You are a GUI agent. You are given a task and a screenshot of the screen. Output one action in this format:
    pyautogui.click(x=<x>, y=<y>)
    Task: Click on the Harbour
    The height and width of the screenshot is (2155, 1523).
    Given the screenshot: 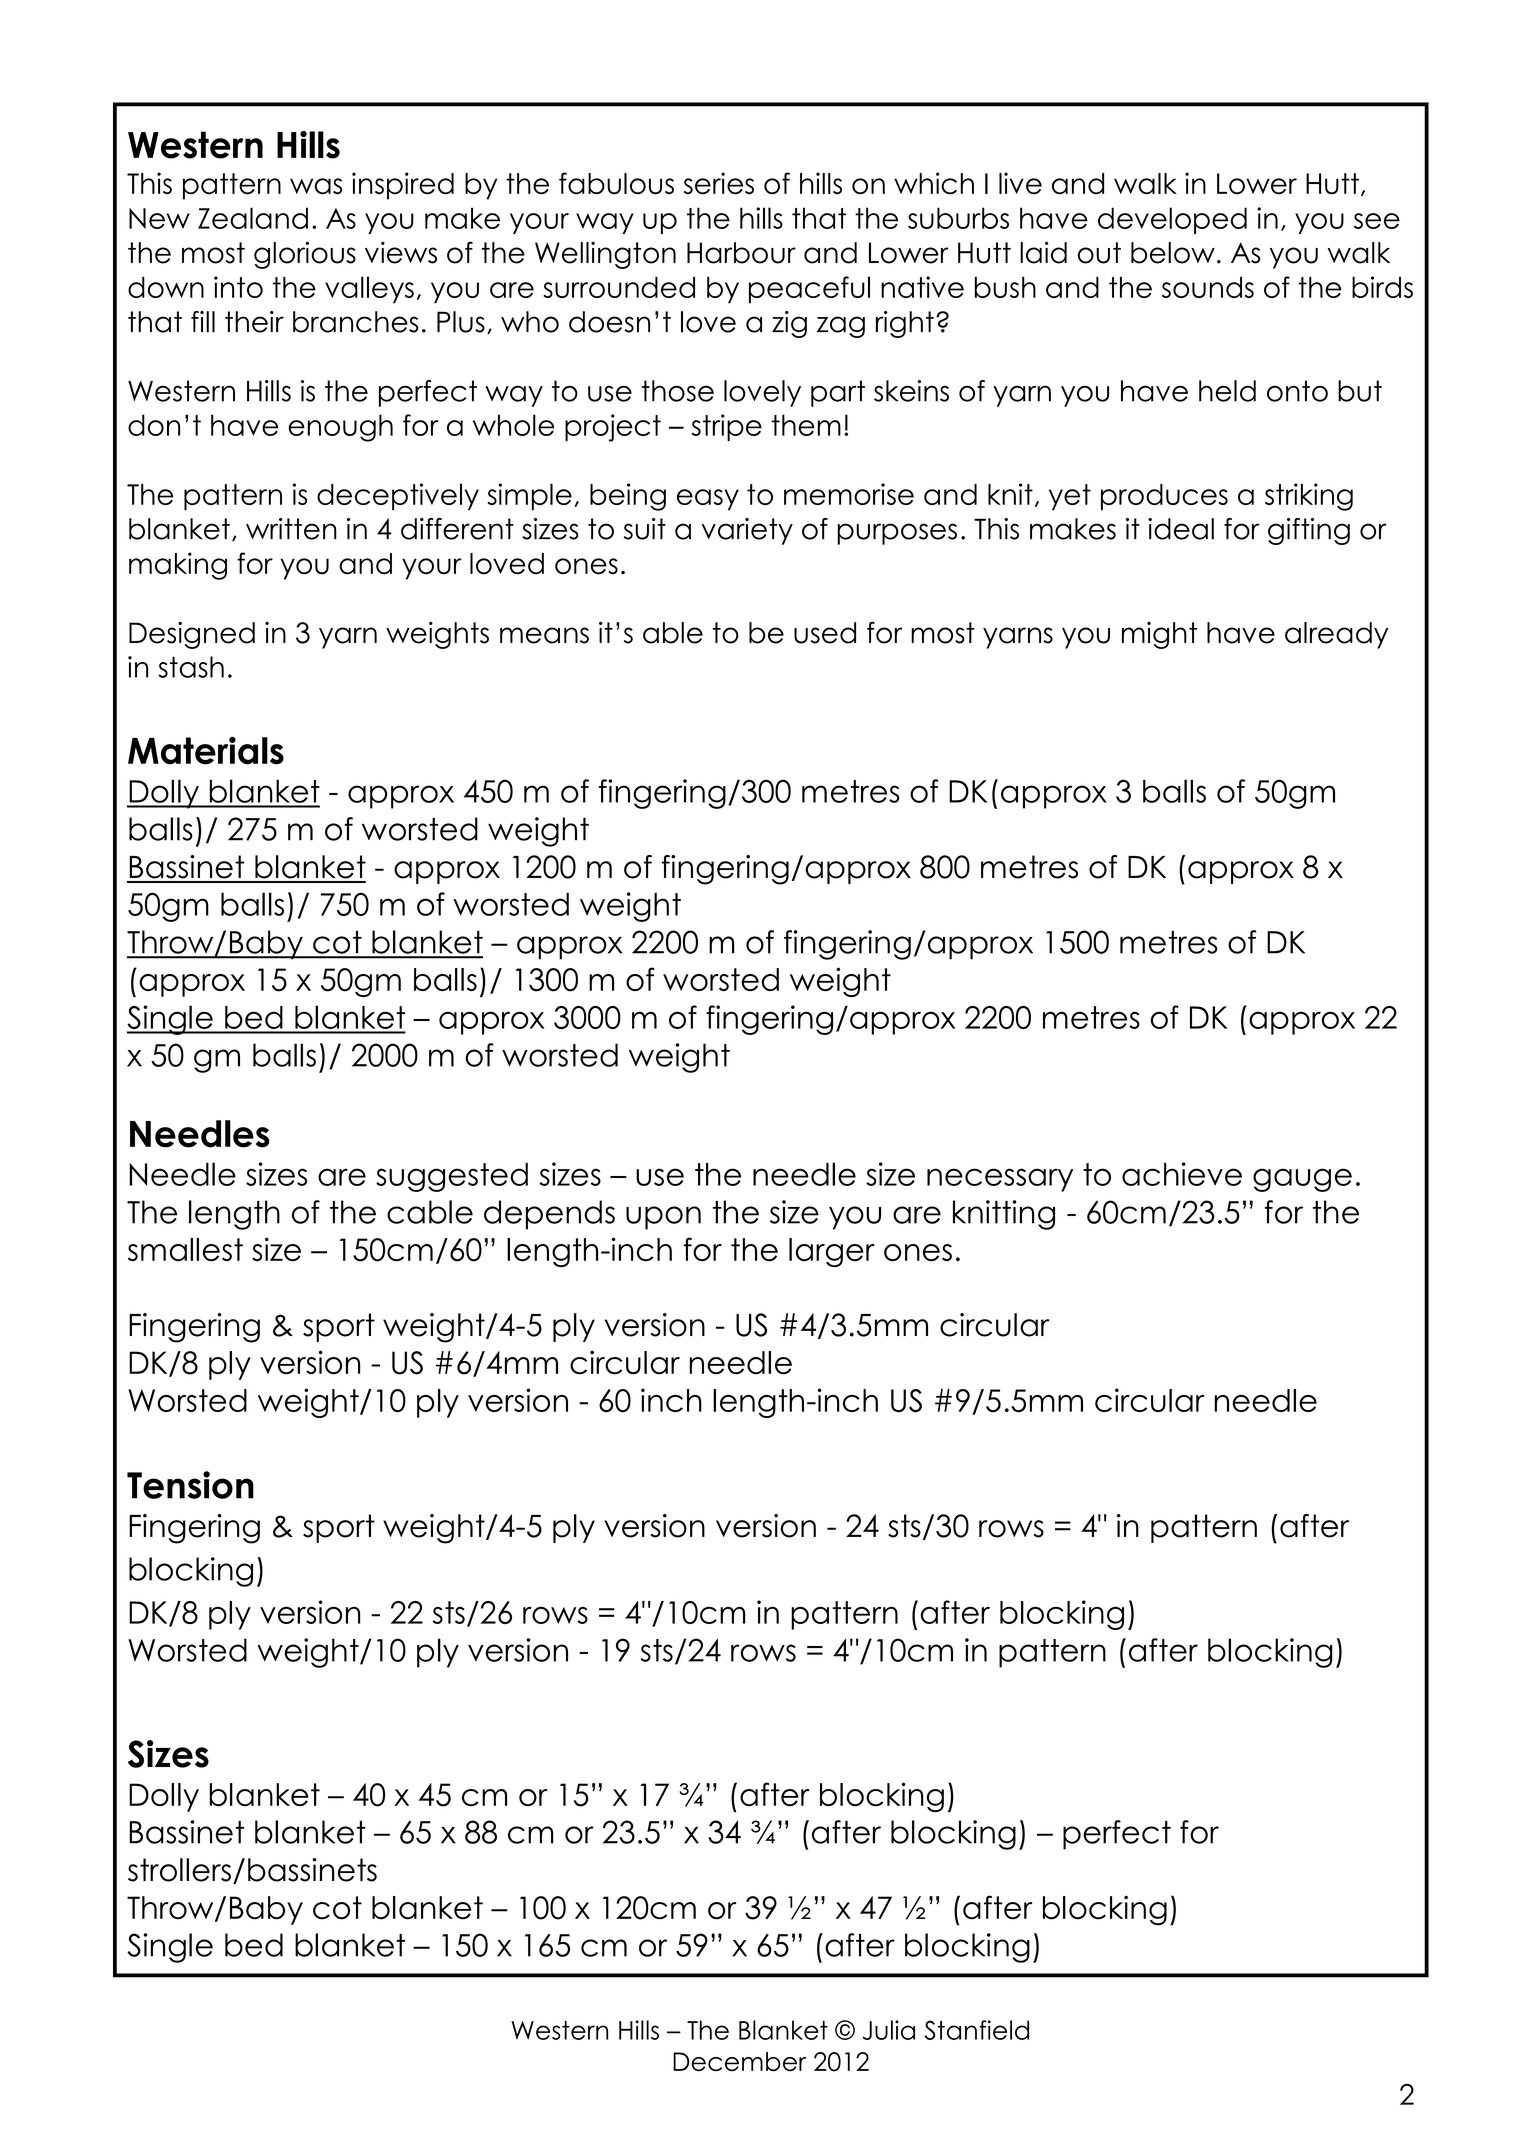 What is the action you would take?
    pyautogui.click(x=741, y=253)
